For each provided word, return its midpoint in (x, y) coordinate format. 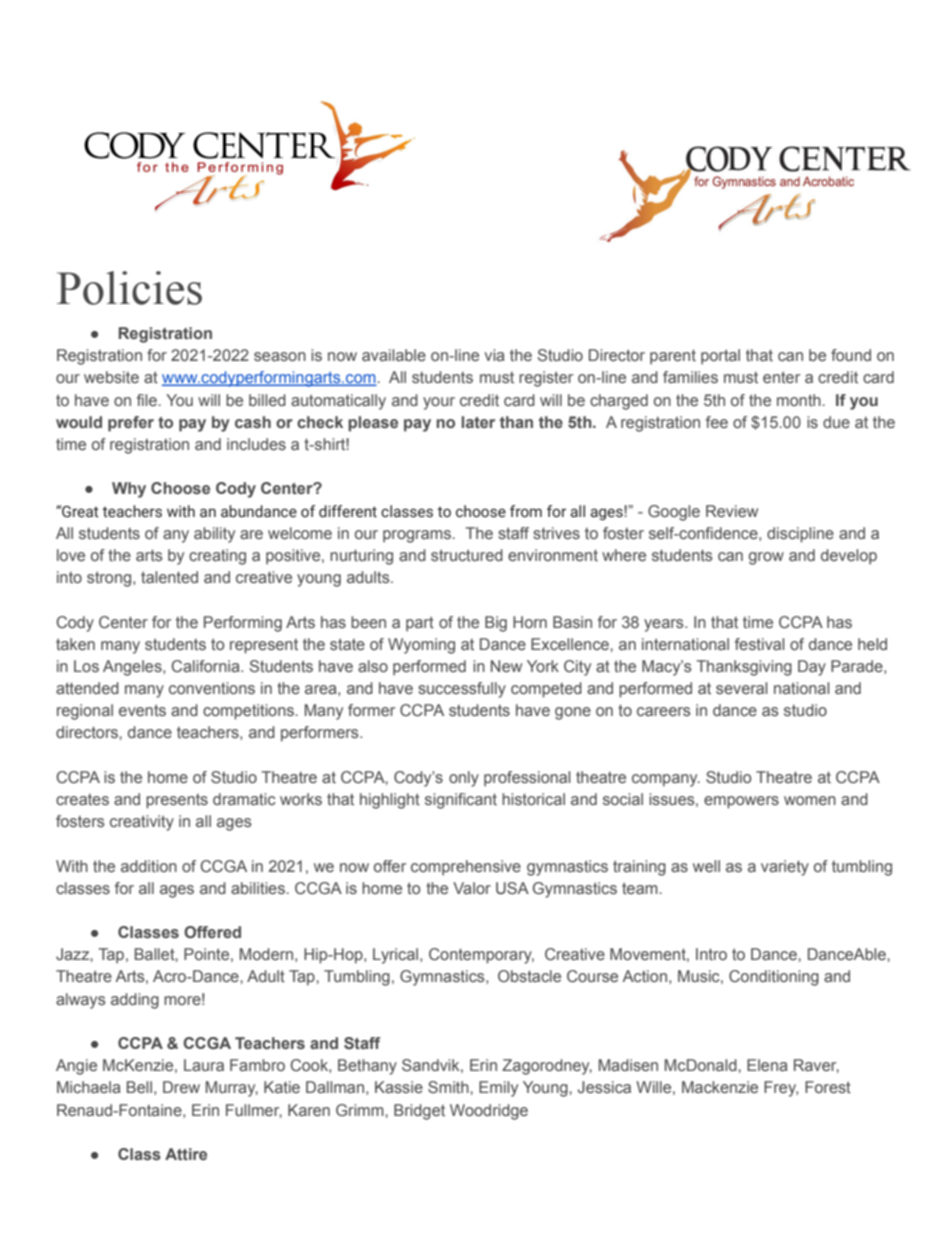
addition (149, 866)
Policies (129, 288)
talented (169, 577)
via (494, 355)
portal (720, 357)
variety (785, 868)
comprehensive (466, 868)
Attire (186, 1154)
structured (467, 555)
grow (766, 558)
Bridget (419, 1112)
